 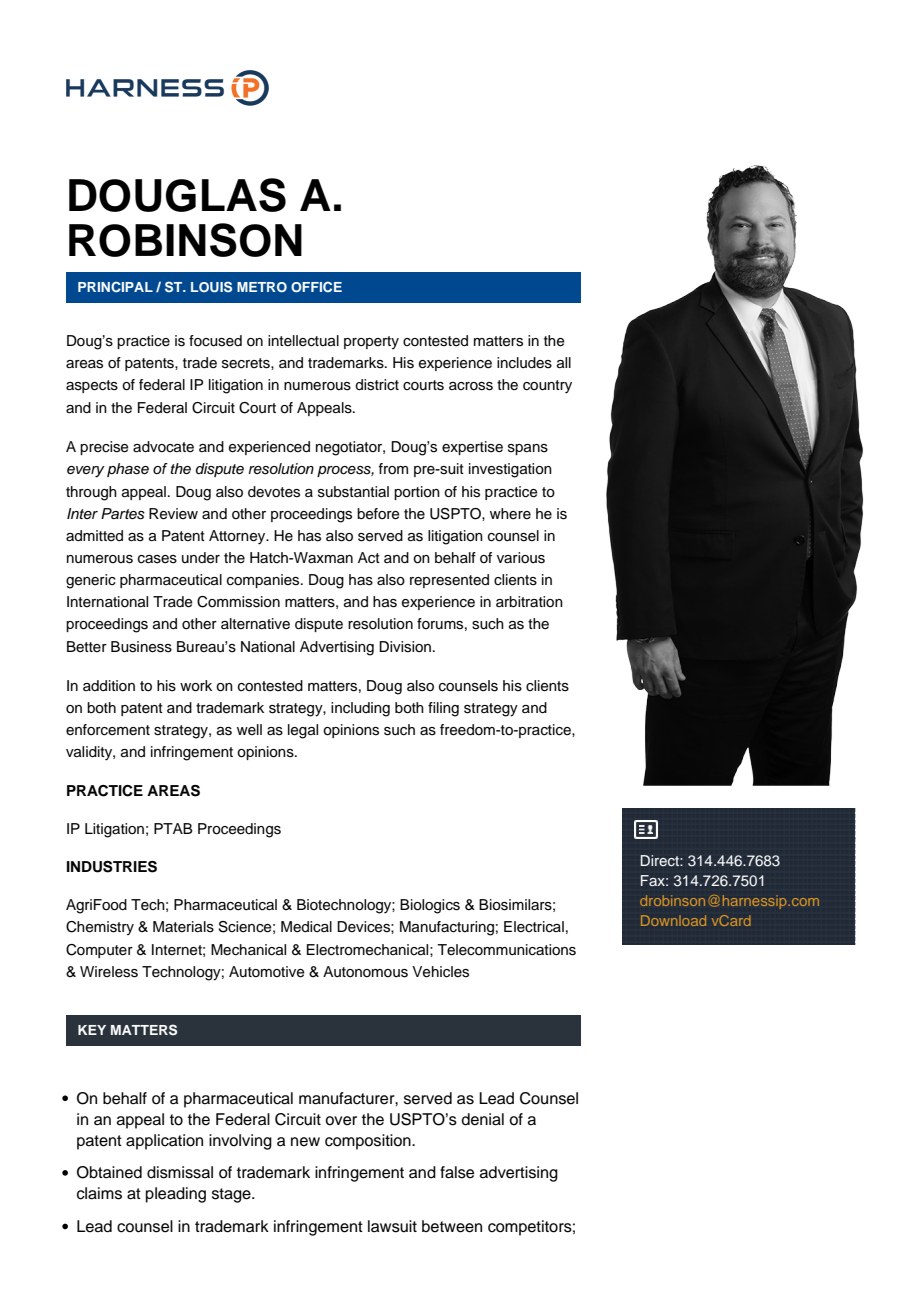 What do you see at coordinates (529, 601) in the screenshot?
I see `arbitration` at bounding box center [529, 601].
